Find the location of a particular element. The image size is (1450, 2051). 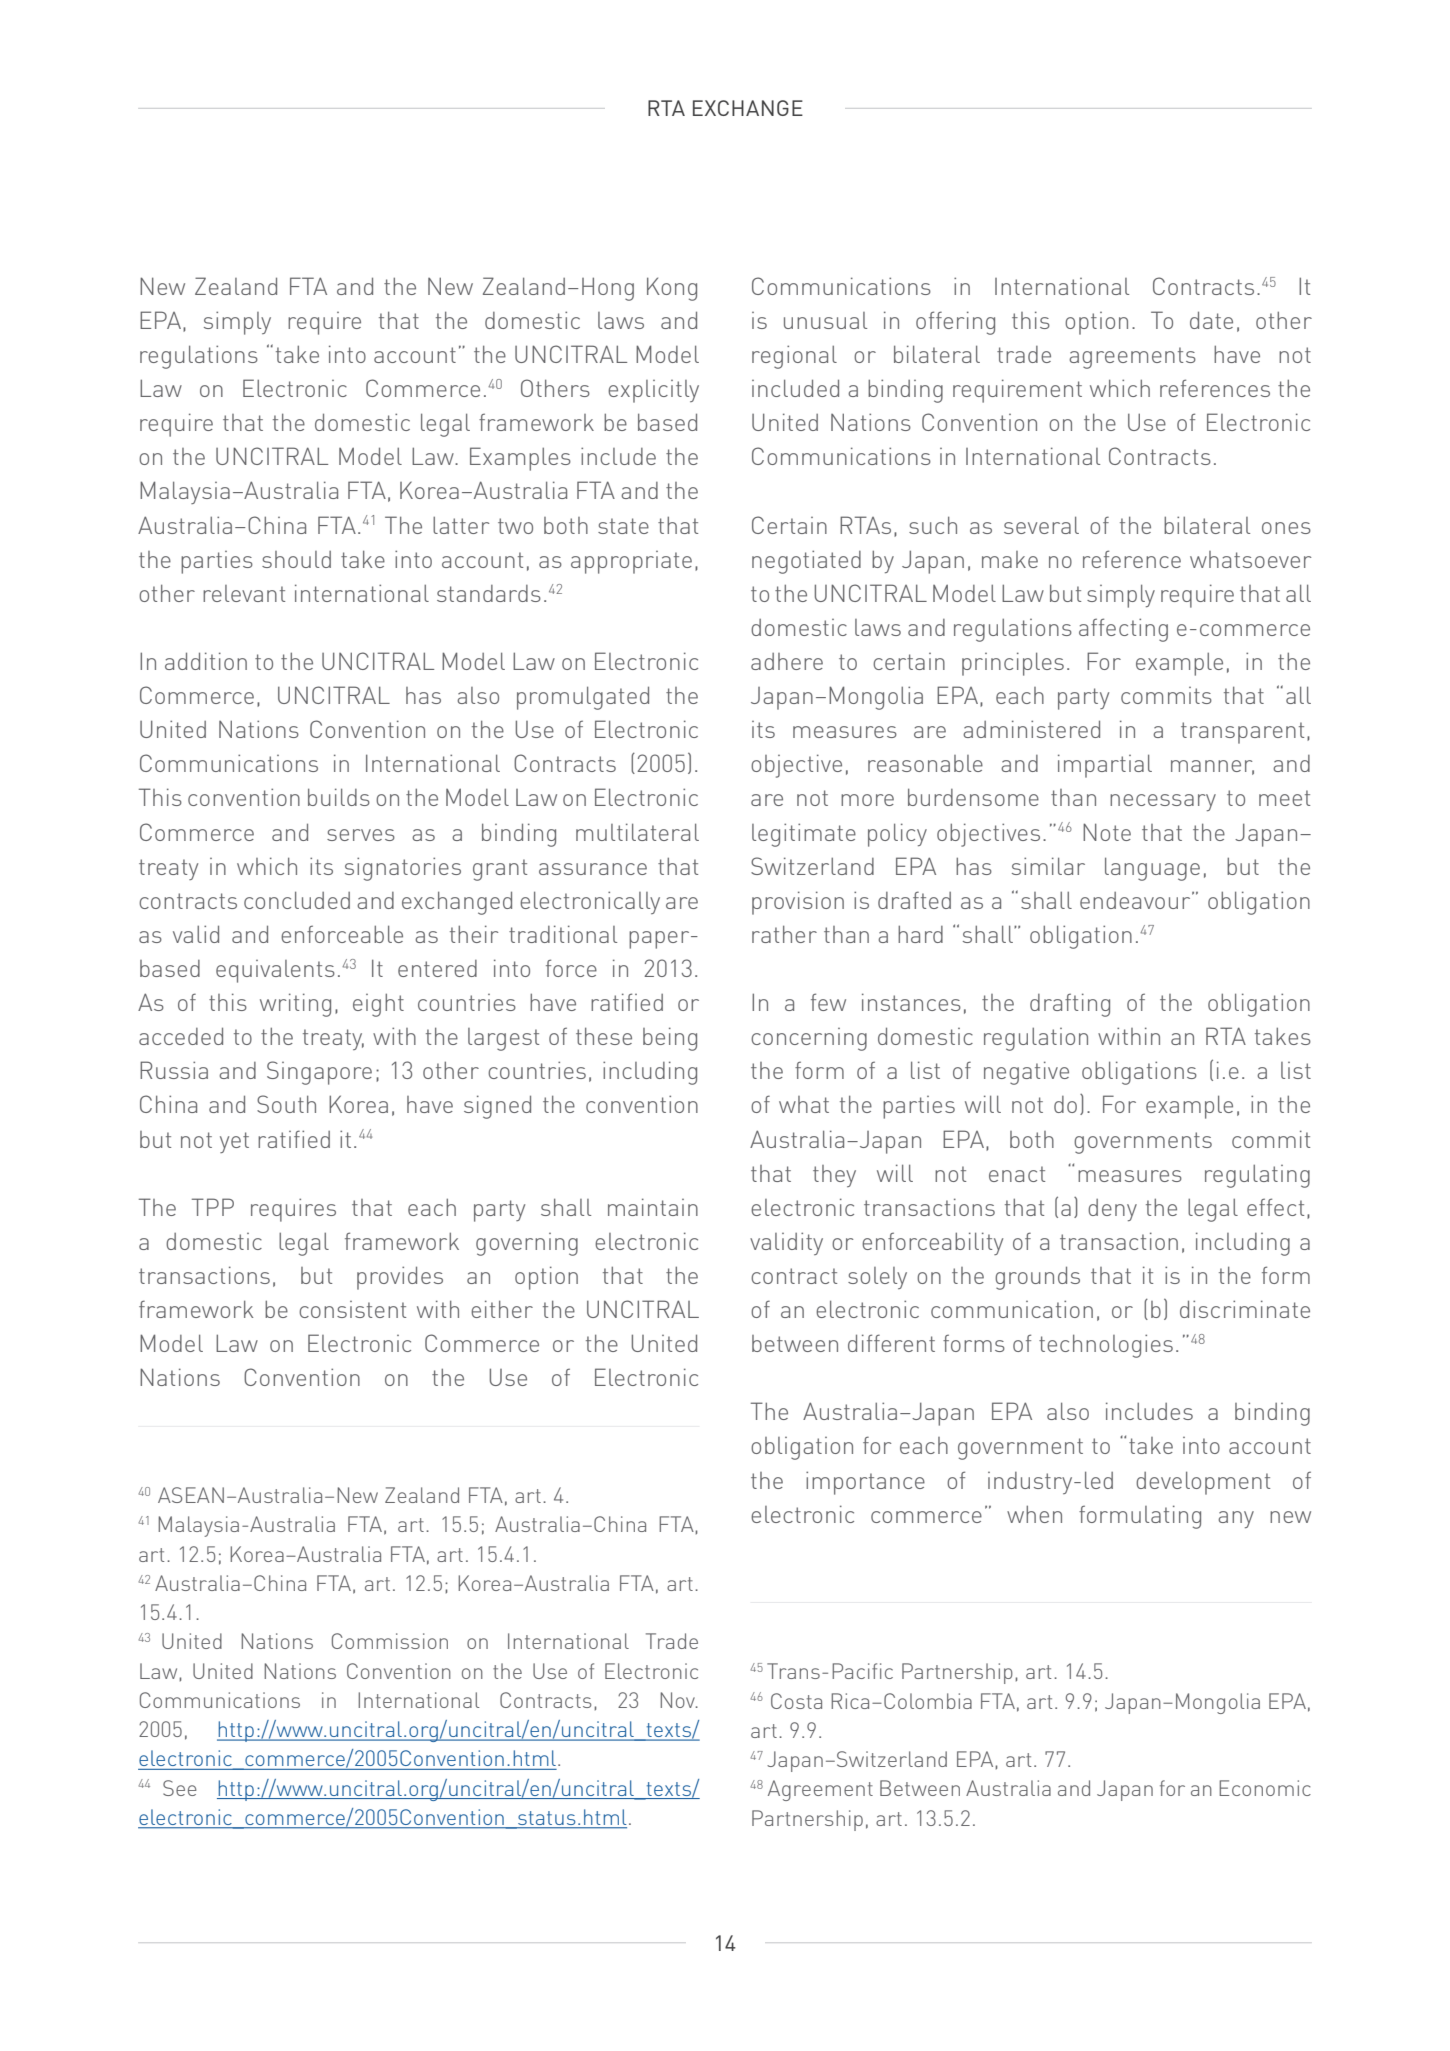

builds is located at coordinates (339, 797).
